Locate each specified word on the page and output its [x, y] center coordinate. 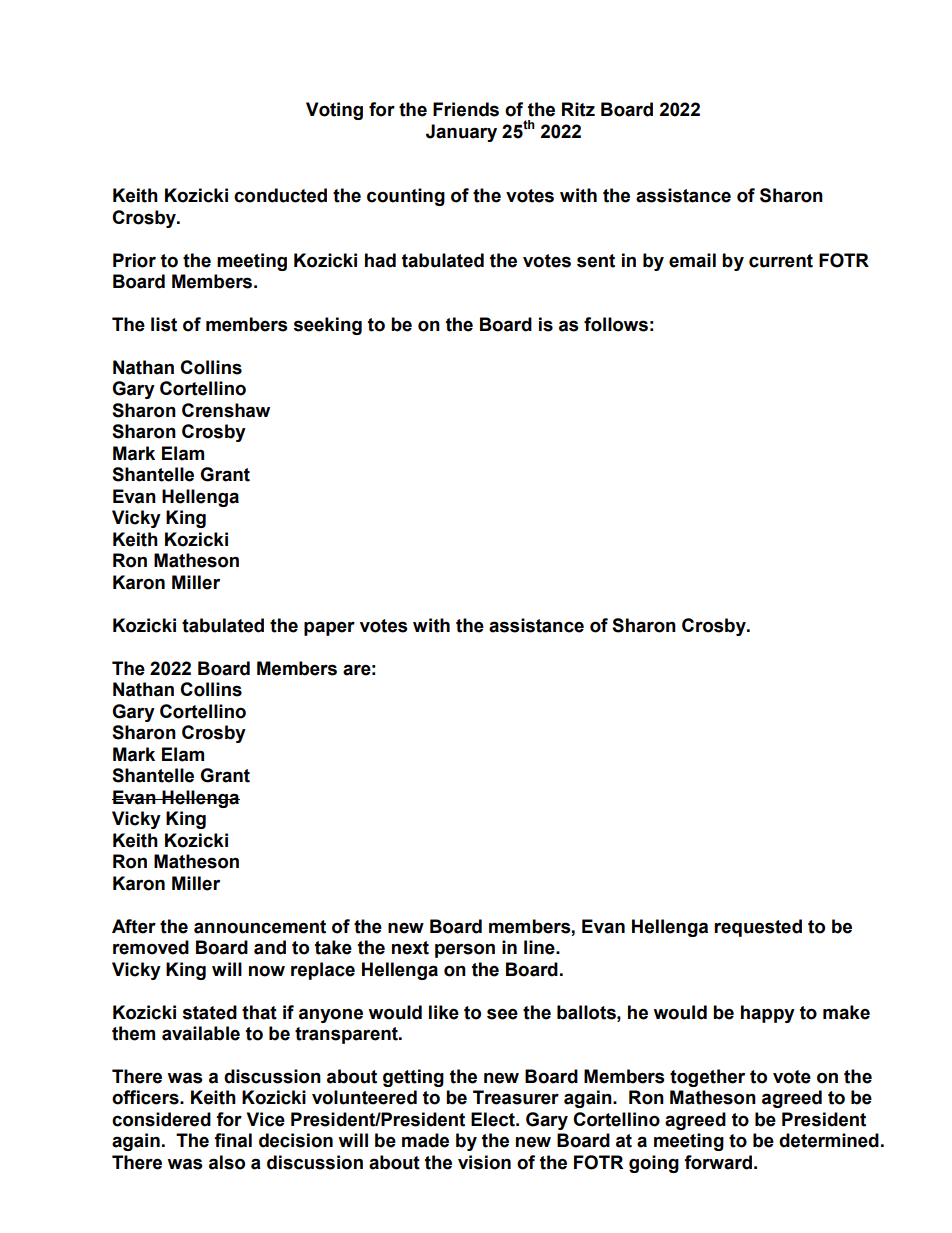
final [233, 1140]
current [781, 261]
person [465, 950]
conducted [280, 195]
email [692, 260]
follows [616, 324]
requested [758, 928]
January [461, 133]
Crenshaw [226, 410]
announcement [260, 927]
